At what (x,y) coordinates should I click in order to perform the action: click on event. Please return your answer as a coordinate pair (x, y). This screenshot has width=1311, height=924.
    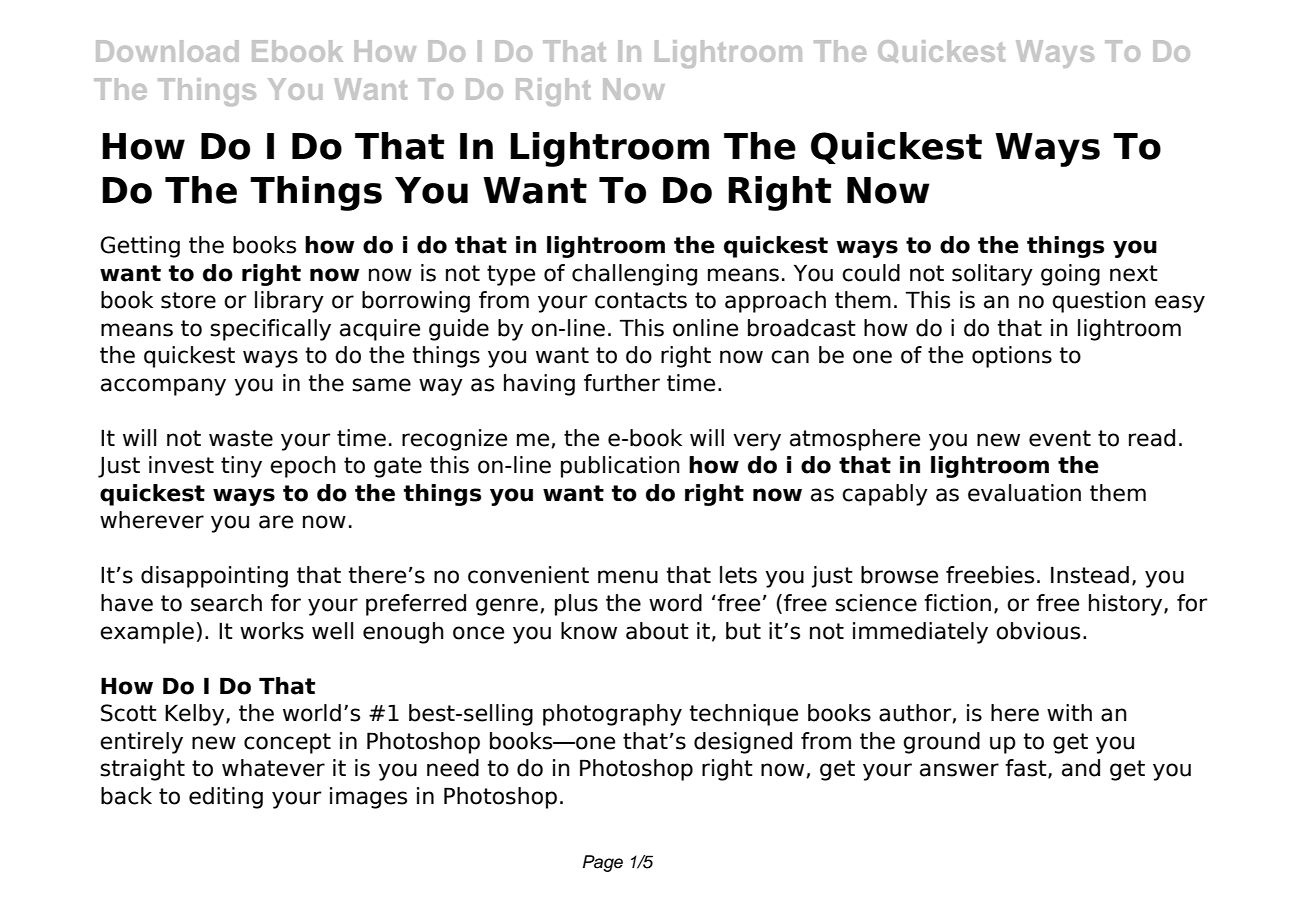
    Looking at the image, I should click on (1060, 438).
